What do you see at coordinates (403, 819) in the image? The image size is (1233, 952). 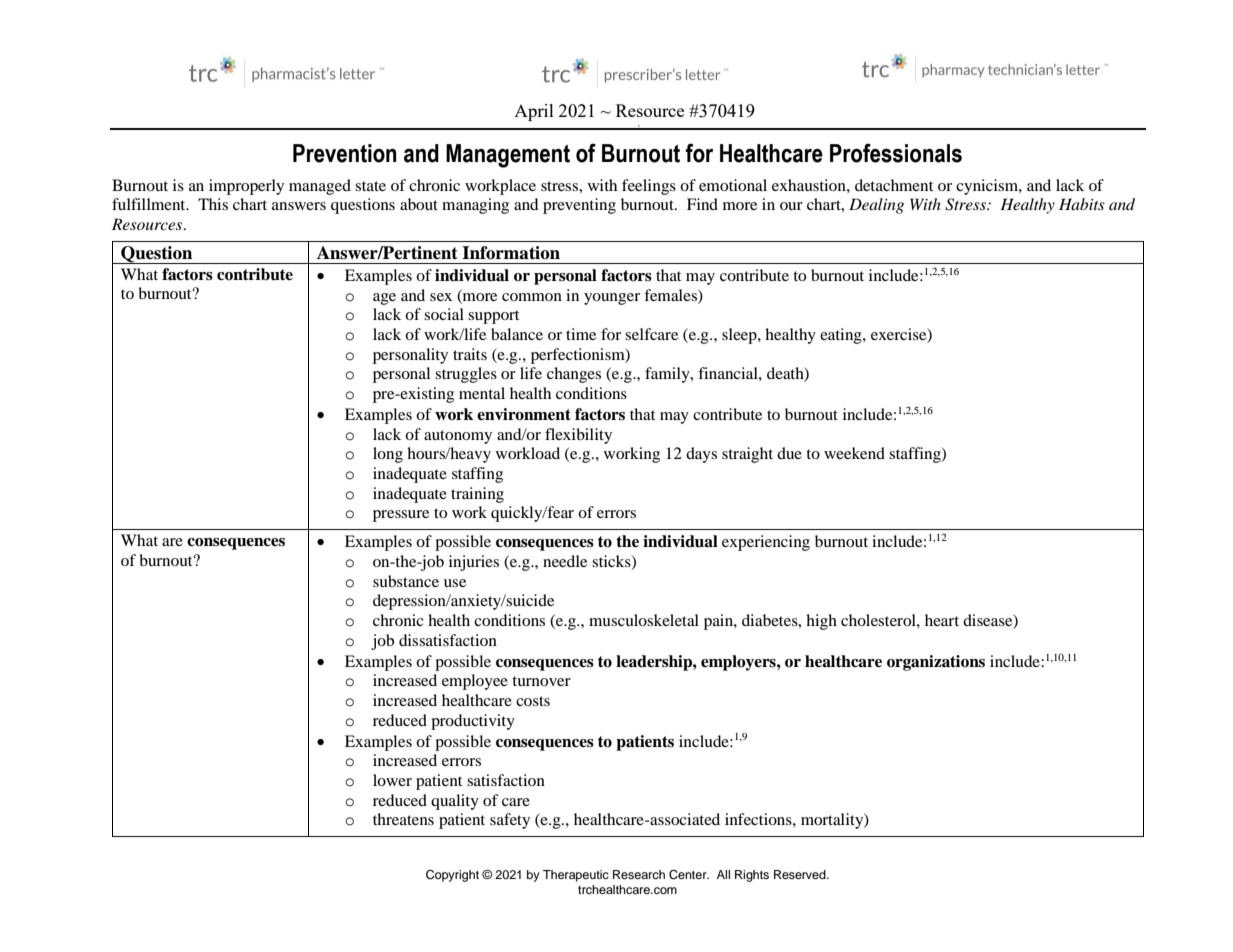 I see `threatens` at bounding box center [403, 819].
